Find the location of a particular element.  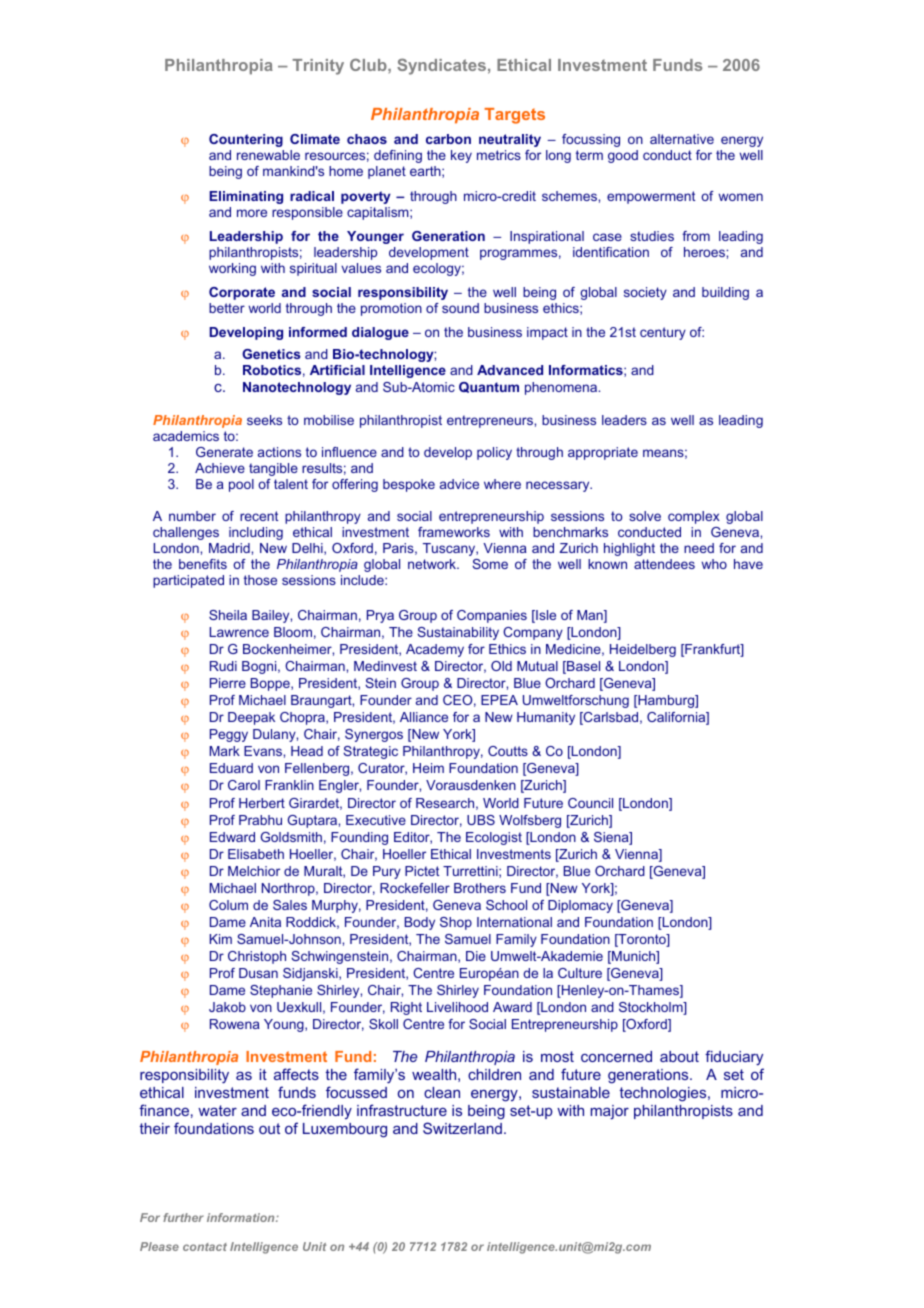

century is located at coordinates (663, 333).
